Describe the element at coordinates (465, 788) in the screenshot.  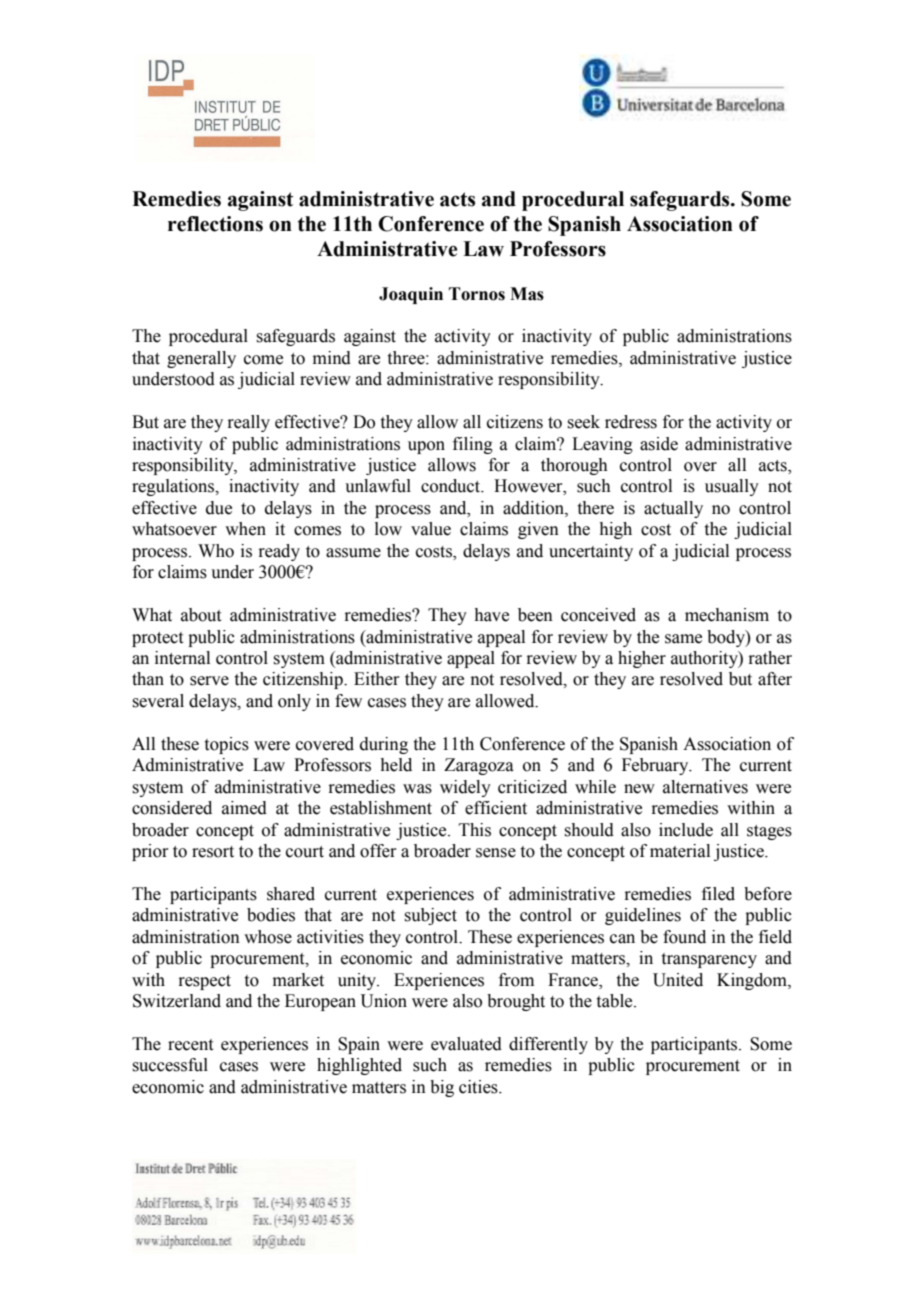
I see `widely` at that location.
